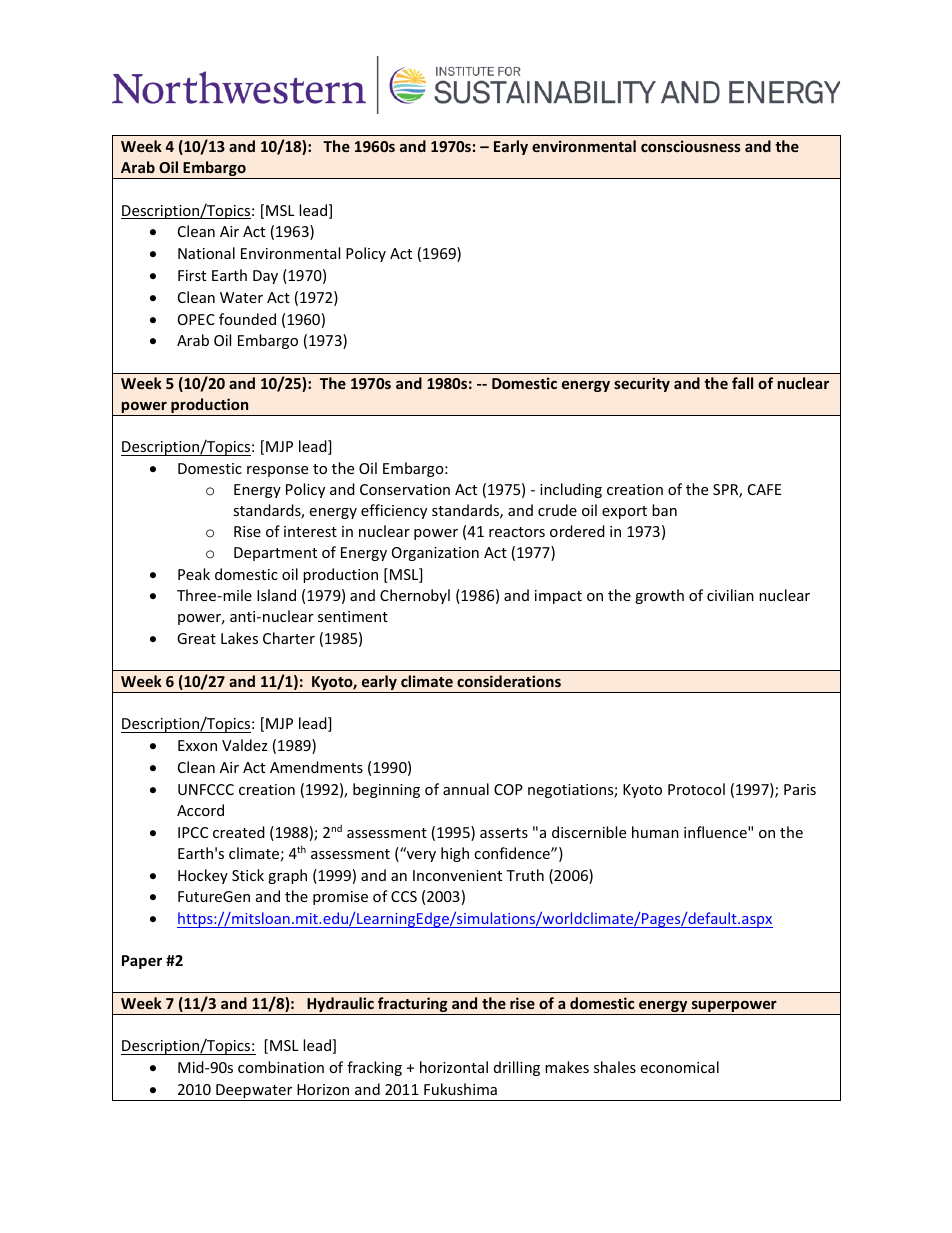 This screenshot has width=952, height=1233. Describe the element at coordinates (742, 383) in the screenshot. I see `fall` at that location.
